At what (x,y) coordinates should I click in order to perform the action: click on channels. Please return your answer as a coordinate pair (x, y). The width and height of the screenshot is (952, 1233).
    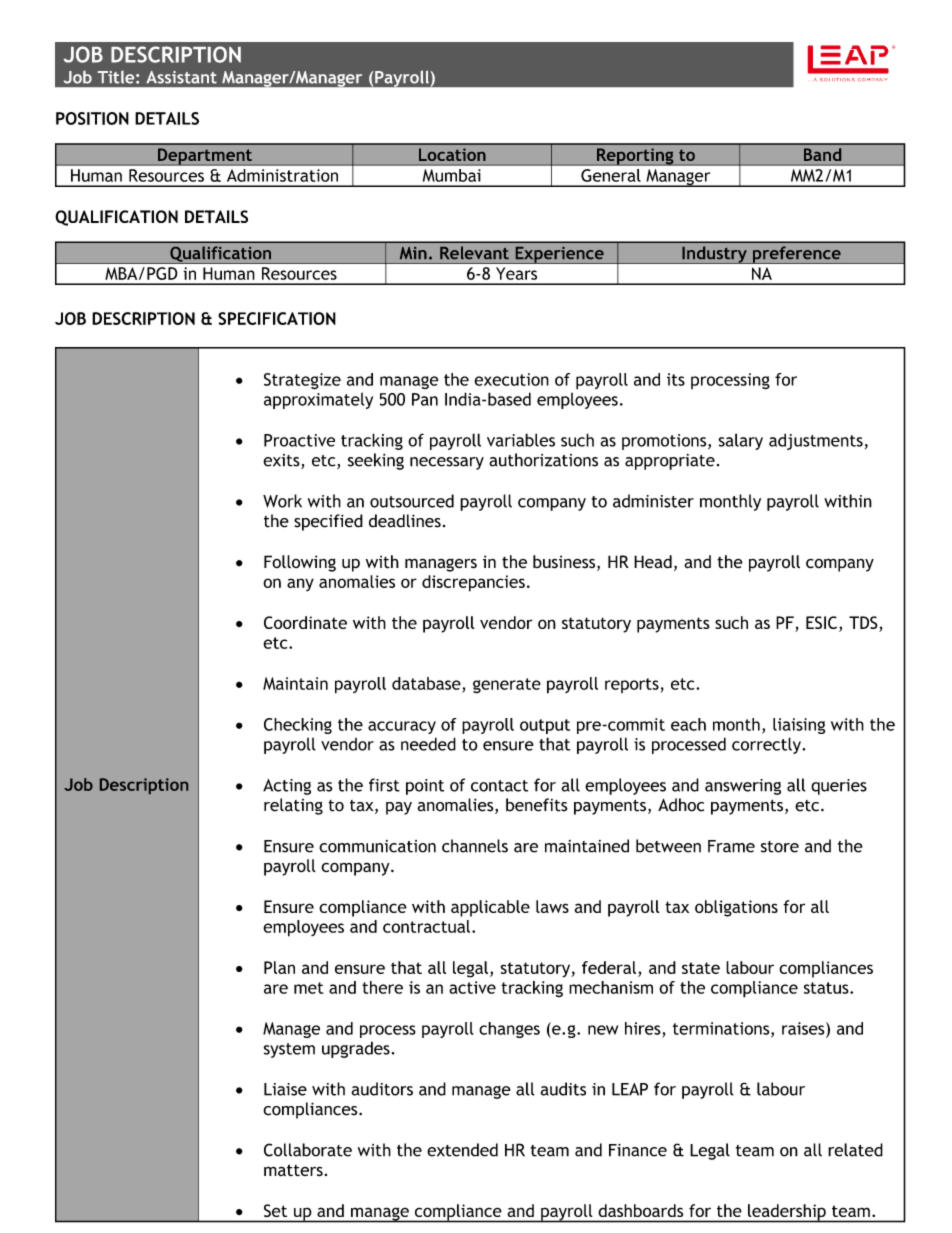
    Looking at the image, I should click on (475, 846).
